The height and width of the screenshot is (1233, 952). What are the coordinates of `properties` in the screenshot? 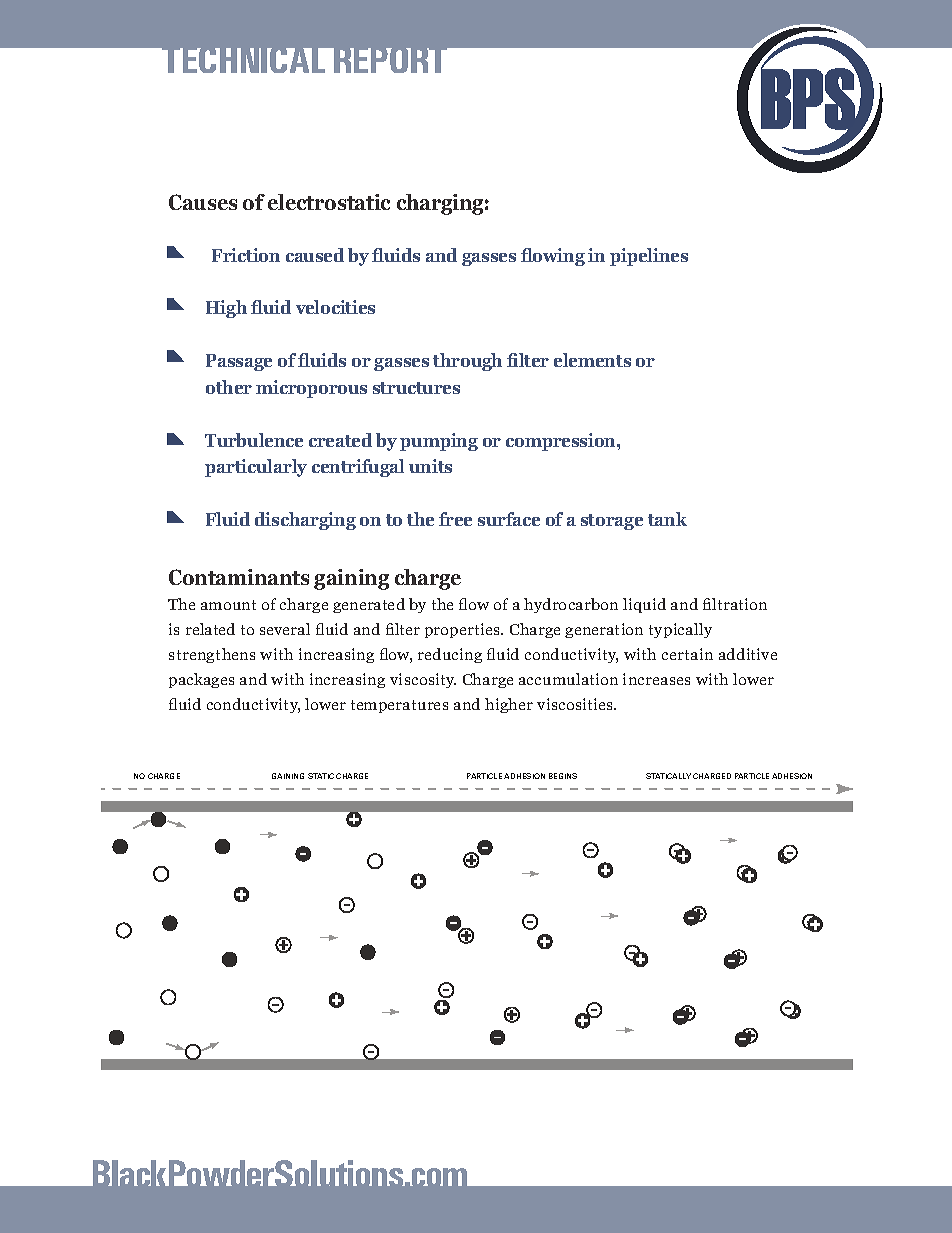 It's located at (464, 630).
